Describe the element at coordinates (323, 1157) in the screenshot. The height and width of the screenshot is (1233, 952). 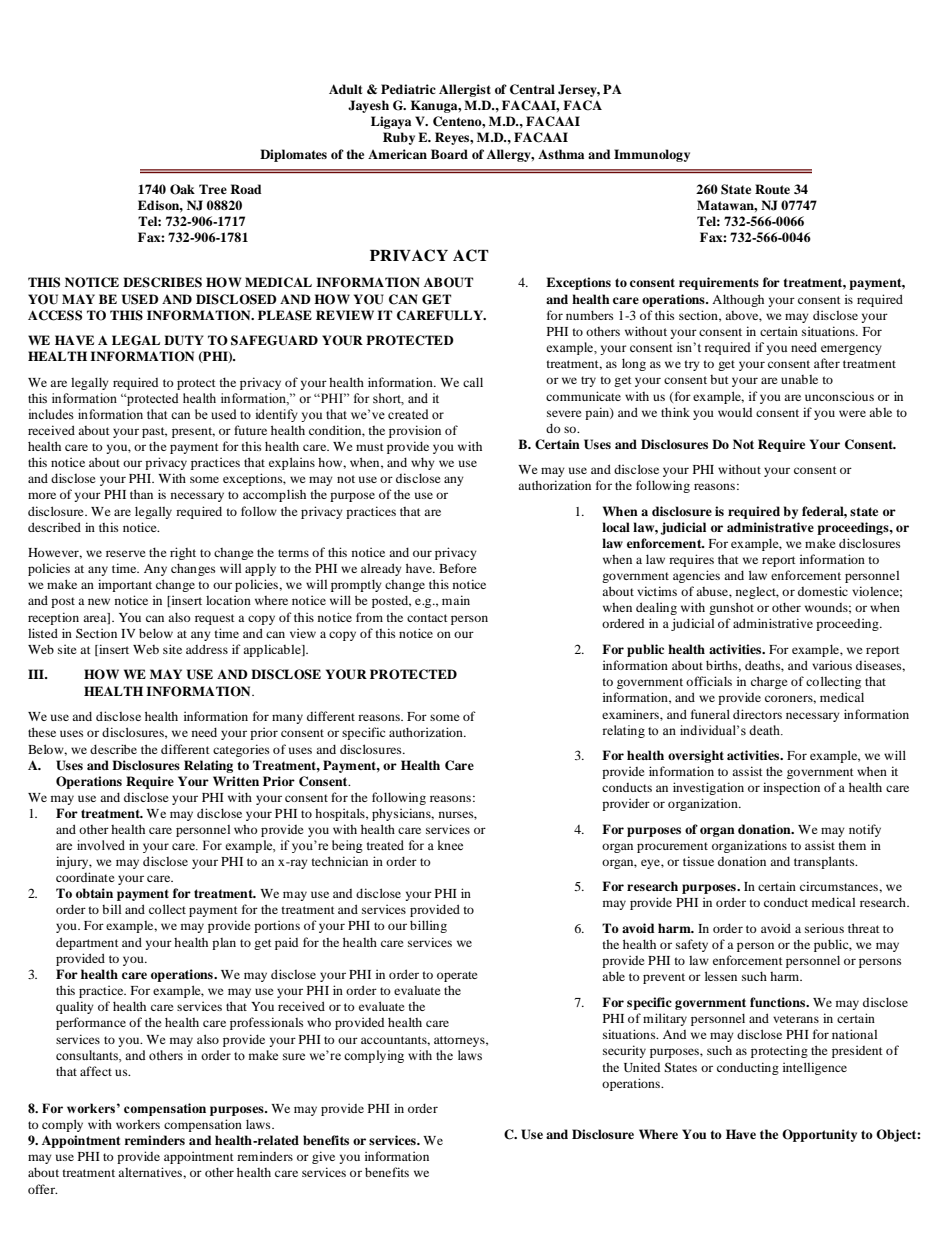
I see `give` at that location.
